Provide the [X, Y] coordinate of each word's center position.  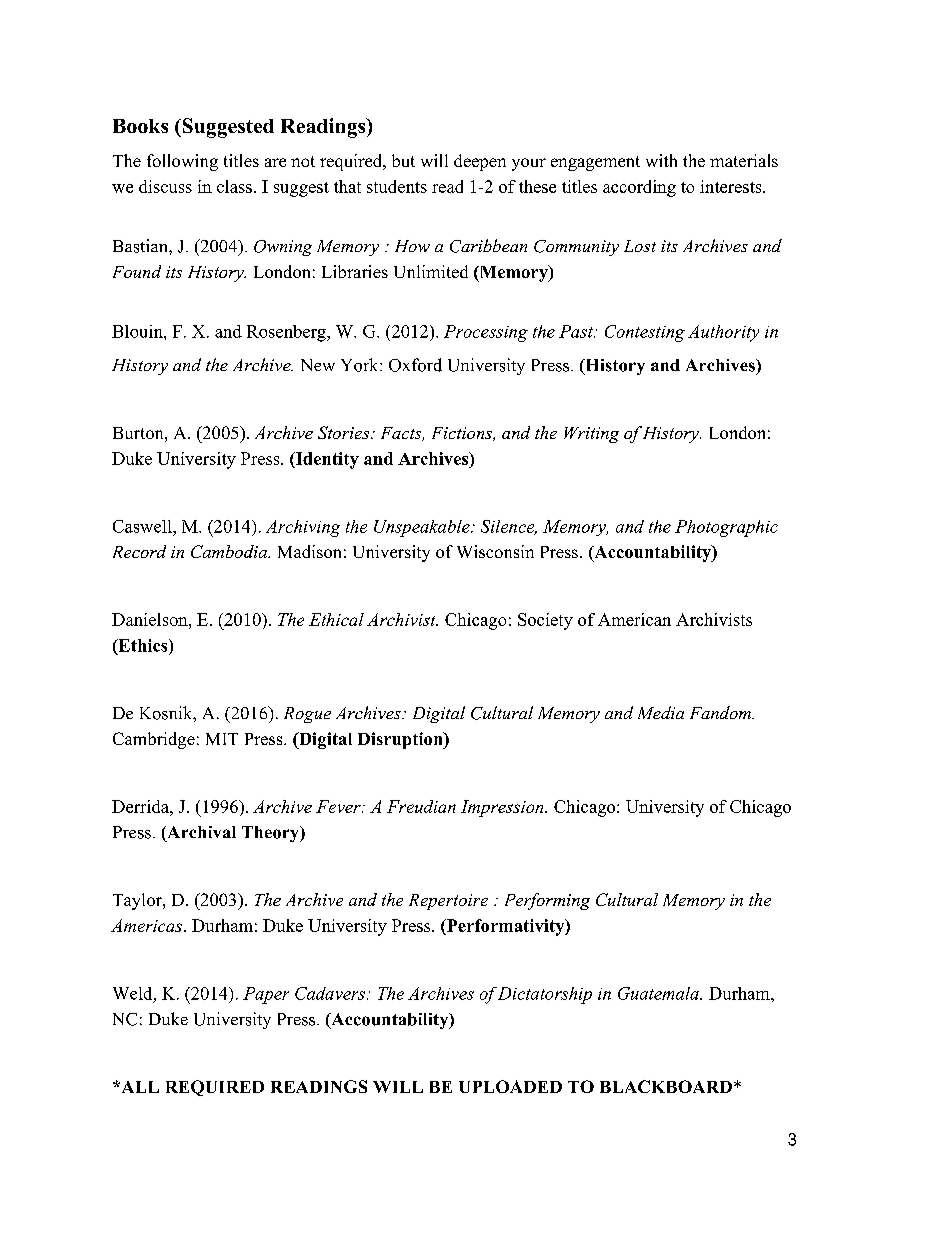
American [634, 619]
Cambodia [230, 551]
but [403, 160]
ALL [139, 1087]
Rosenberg [287, 333]
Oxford [415, 365]
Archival [200, 832]
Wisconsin [495, 551]
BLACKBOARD [666, 1086]
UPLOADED [510, 1086]
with [661, 160]
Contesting [645, 333]
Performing [547, 901]
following [182, 162]
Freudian [421, 806]
